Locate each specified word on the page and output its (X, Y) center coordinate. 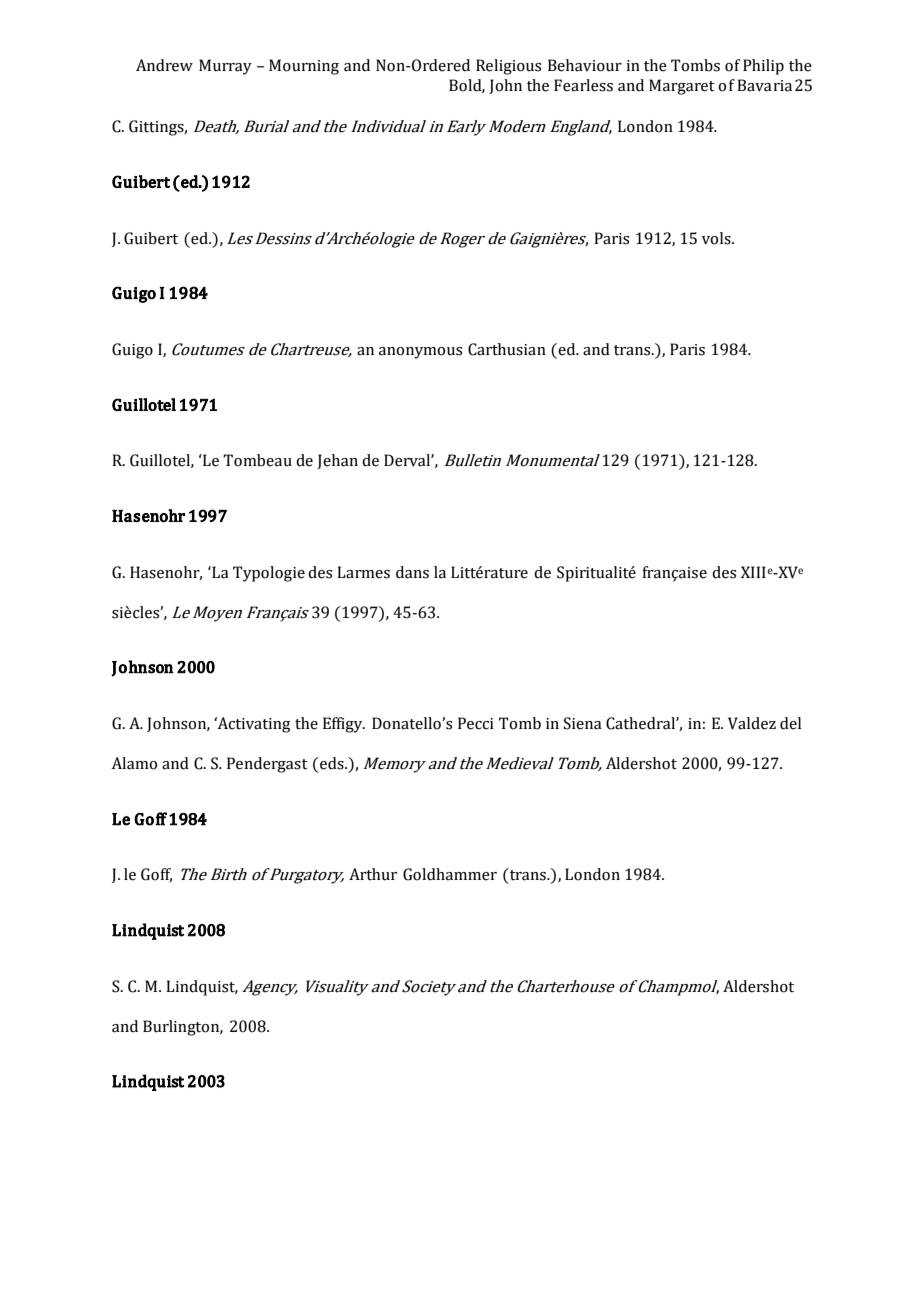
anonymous (420, 353)
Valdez (752, 723)
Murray (225, 67)
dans (412, 572)
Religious (508, 67)
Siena (582, 723)
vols (717, 238)
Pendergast (267, 765)
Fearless (583, 85)
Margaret (682, 87)
